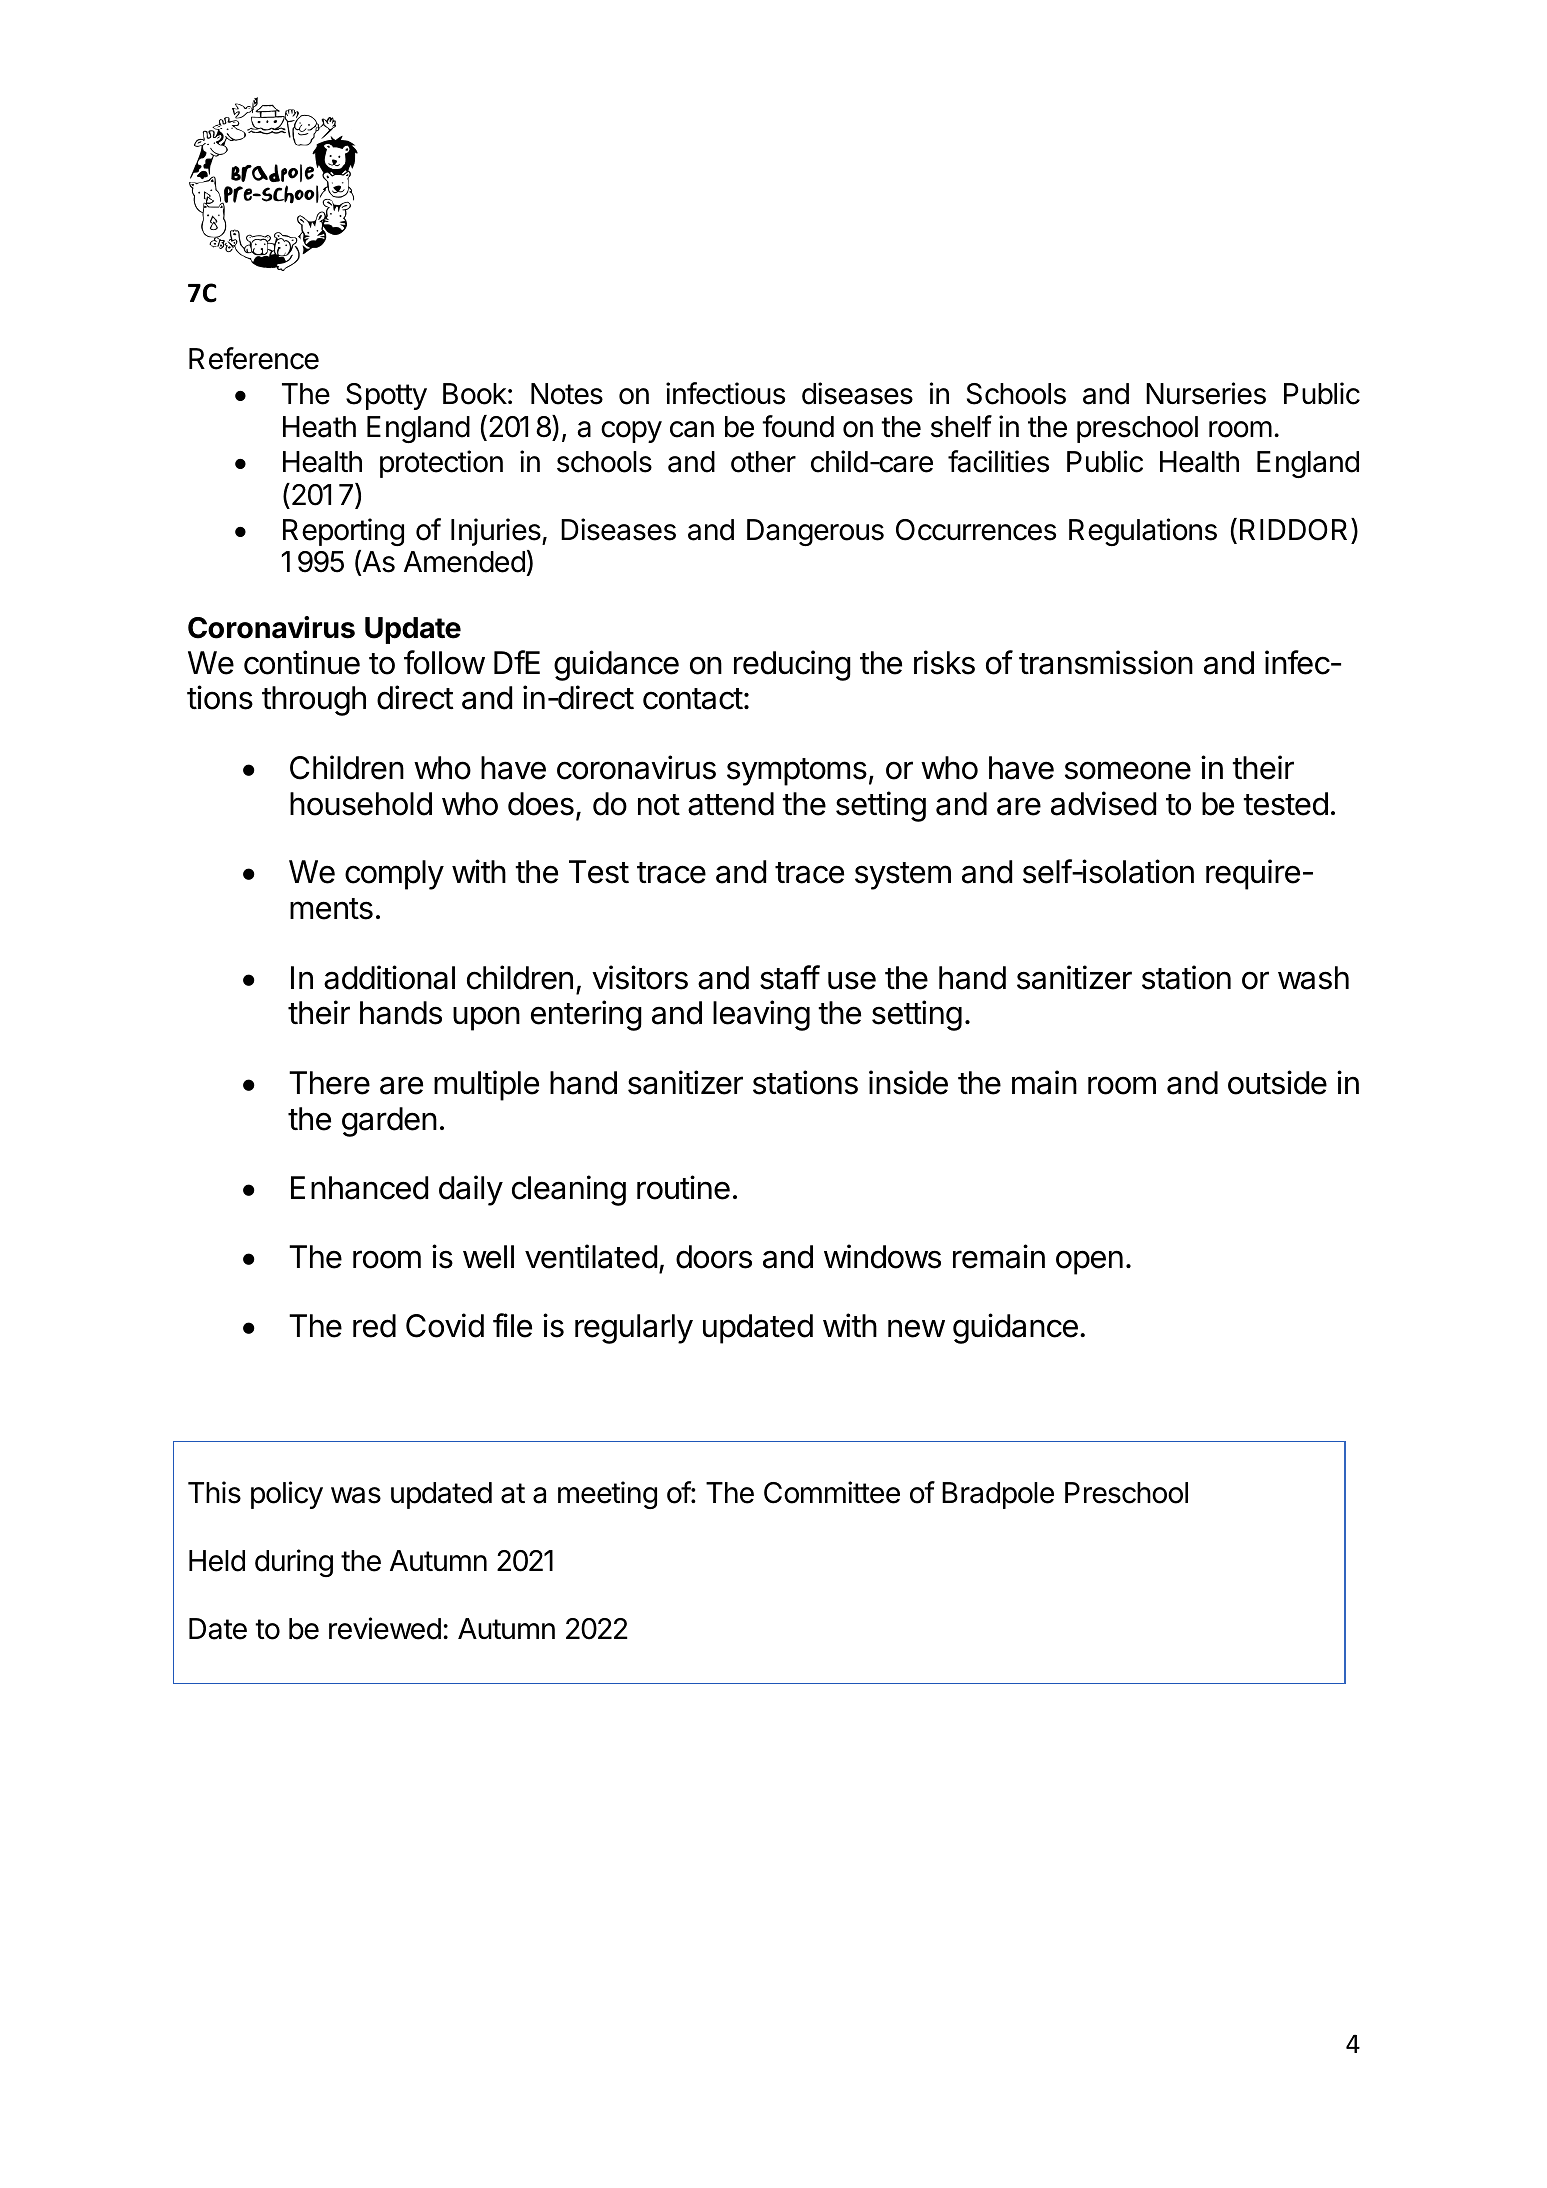  Describe the element at coordinates (916, 1328) in the screenshot. I see `new` at that location.
